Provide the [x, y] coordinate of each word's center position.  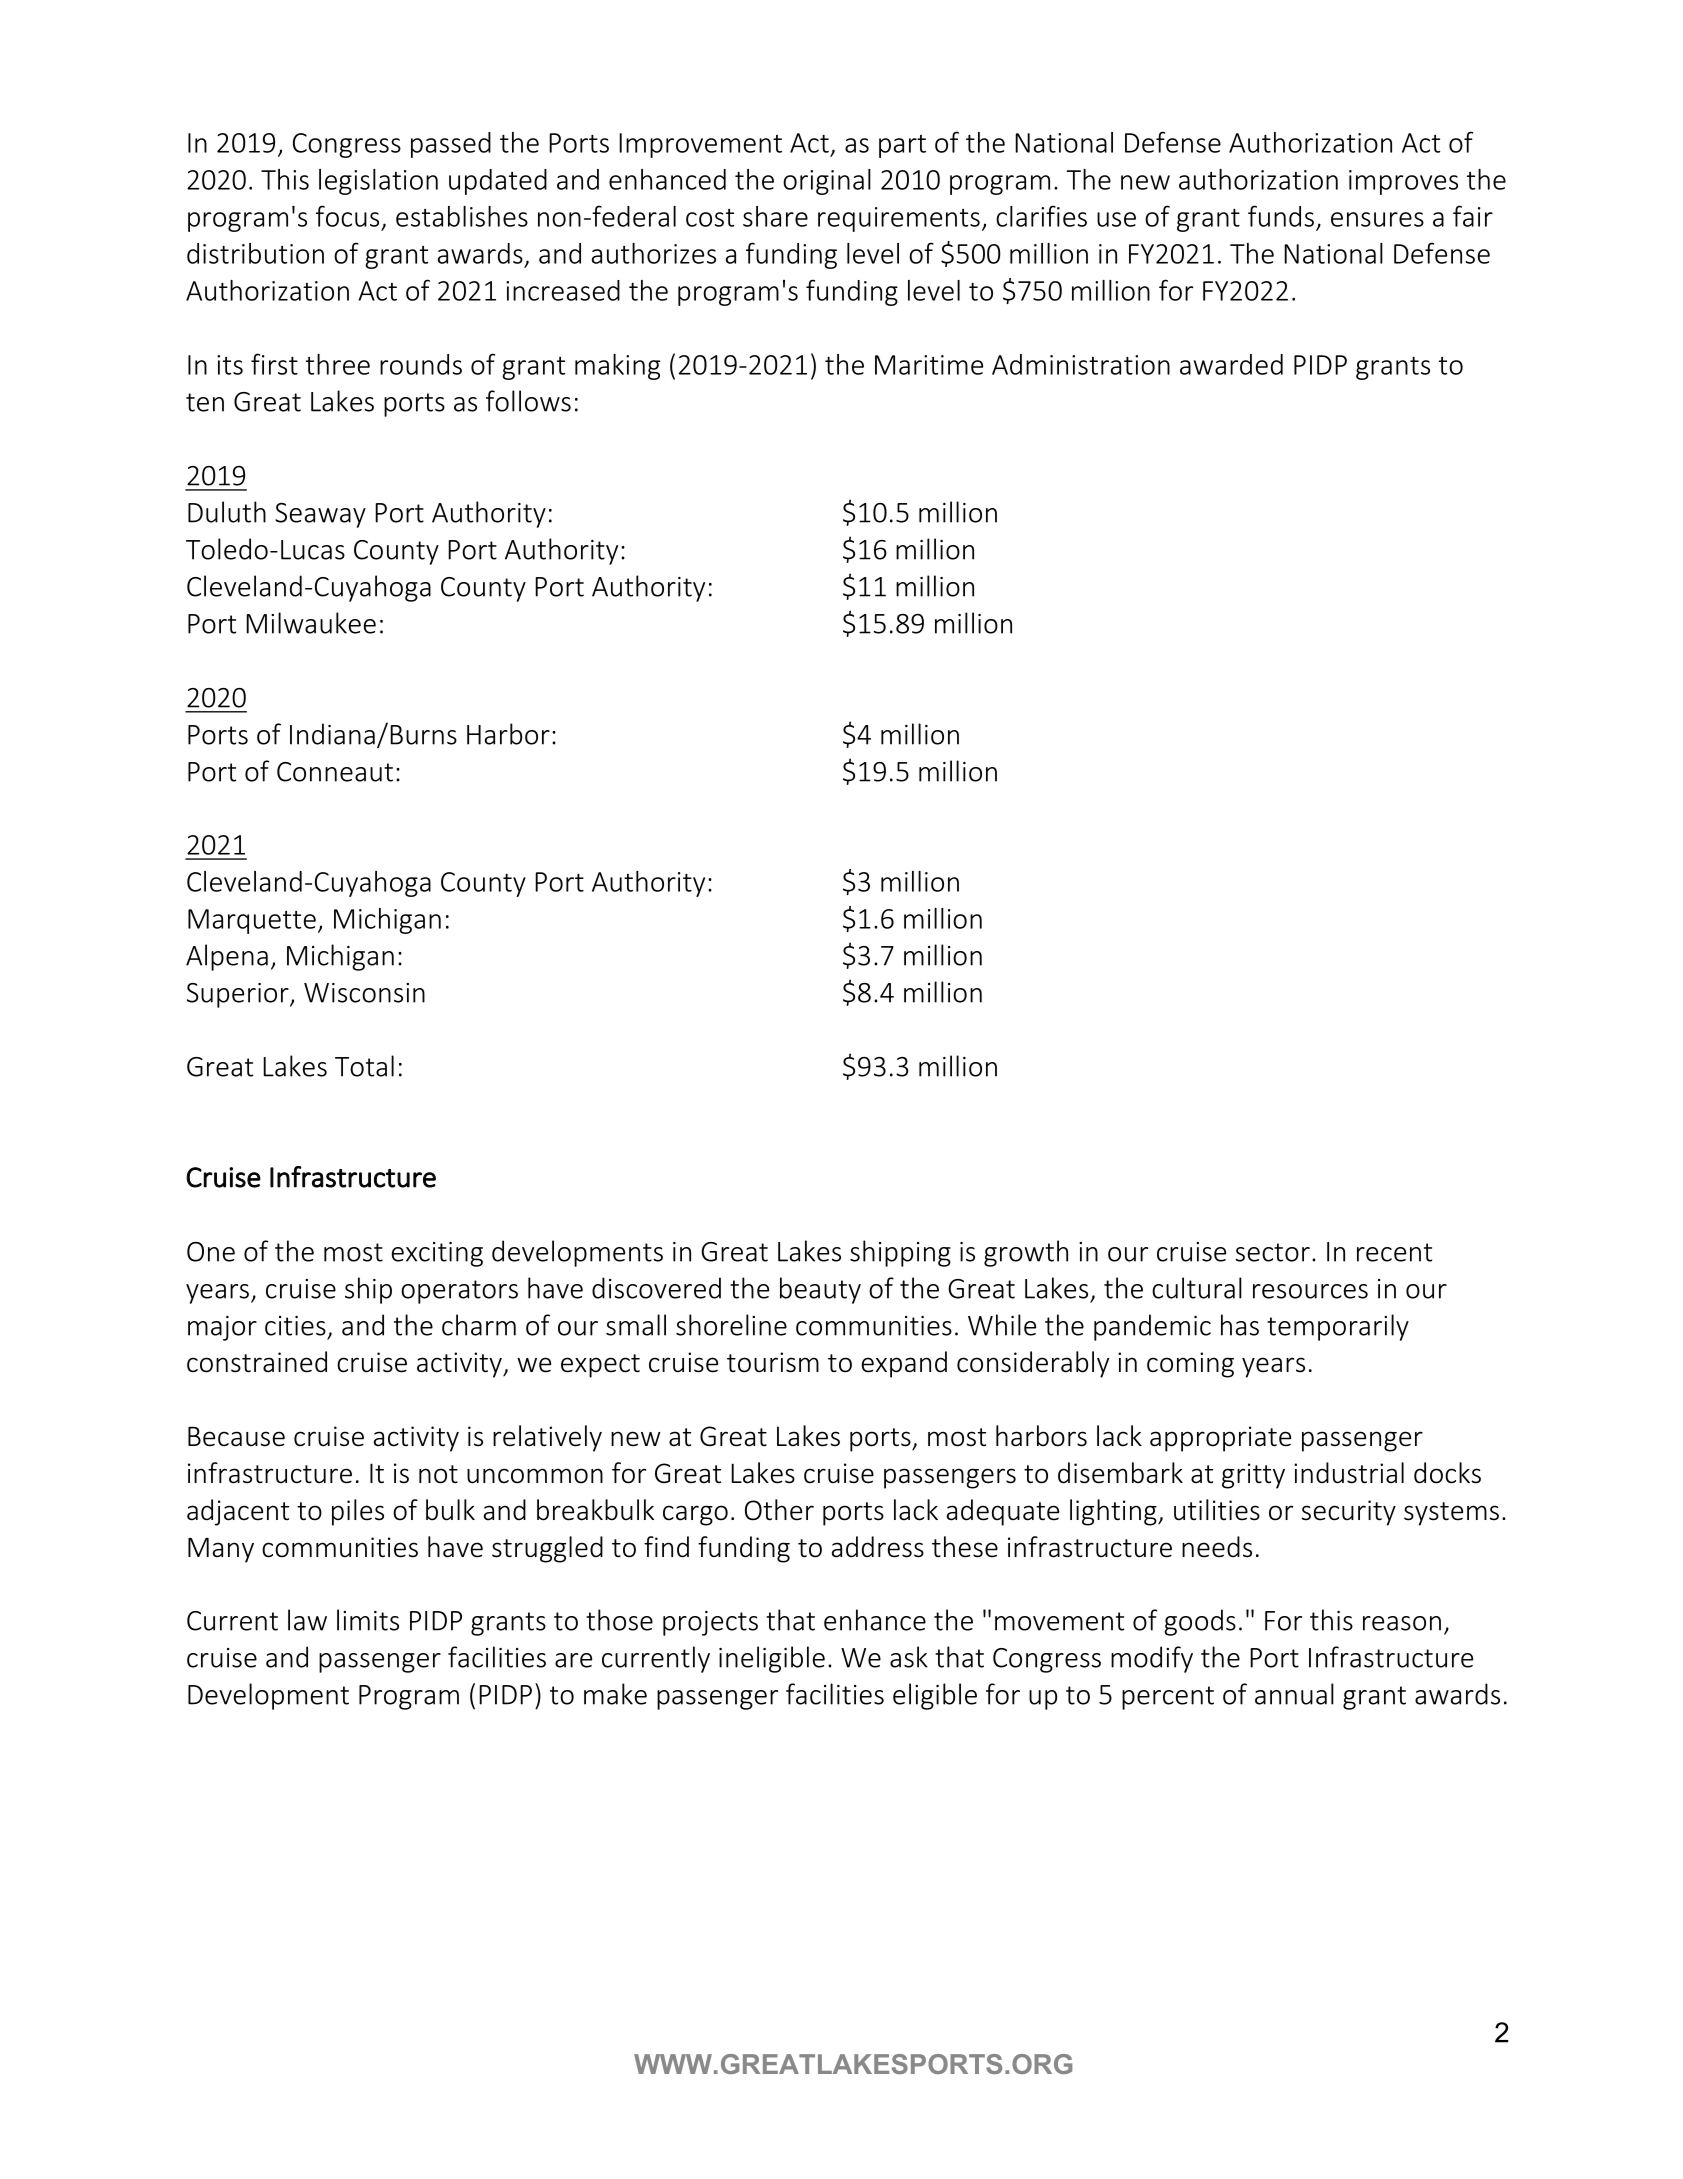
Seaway [320, 515]
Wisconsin [364, 993]
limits [368, 1620]
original [827, 182]
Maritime [929, 365]
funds [1281, 216]
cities [295, 1326]
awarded [1231, 364]
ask [909, 1657]
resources [1310, 1291]
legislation [378, 182]
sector [1272, 1252]
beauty [820, 1290]
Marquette [252, 921]
